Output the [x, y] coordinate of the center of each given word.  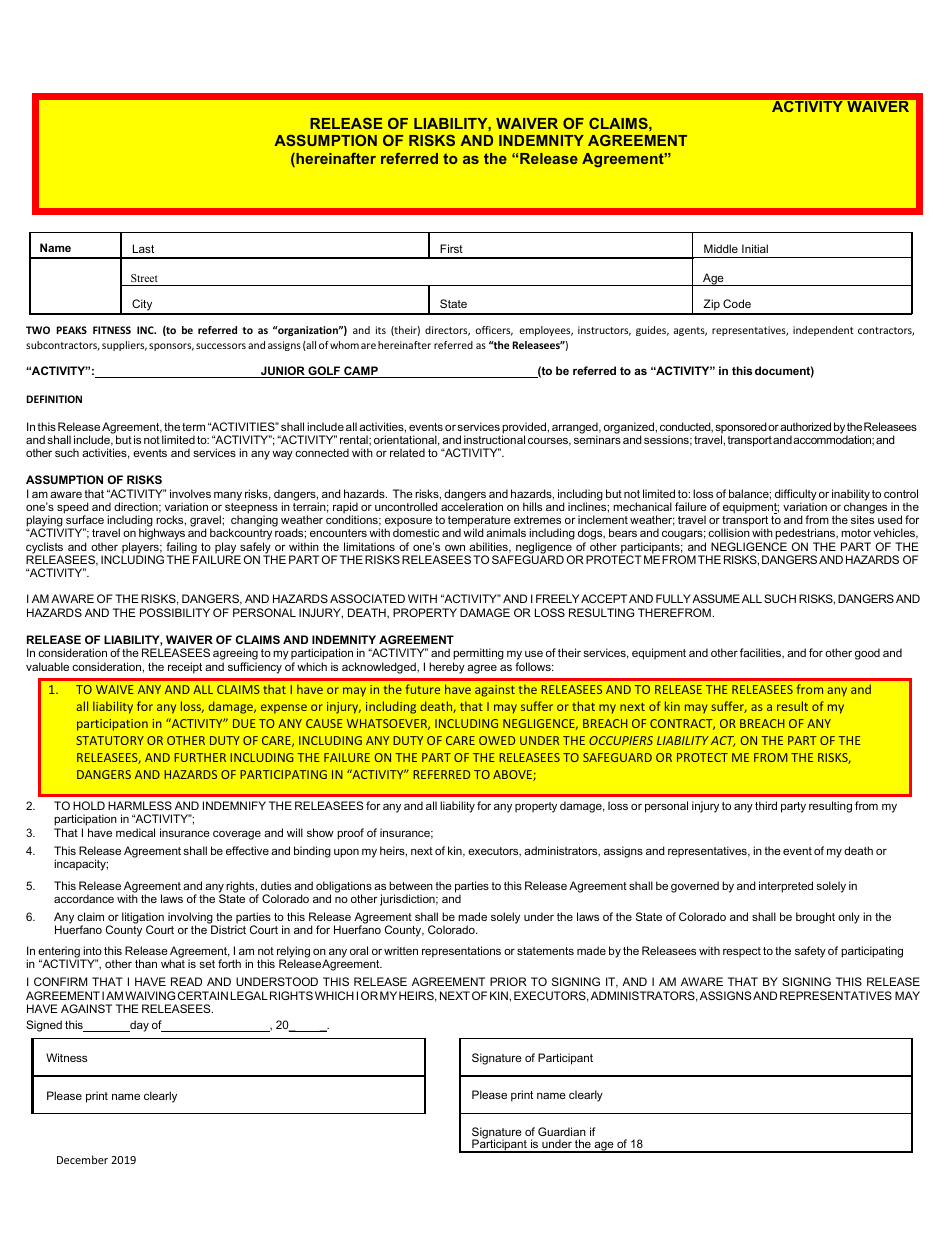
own [455, 548]
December [82, 1159]
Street [144, 278]
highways [162, 535]
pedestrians [806, 535]
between [411, 885]
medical [135, 832]
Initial [755, 248]
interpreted [786, 887]
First [451, 248]
